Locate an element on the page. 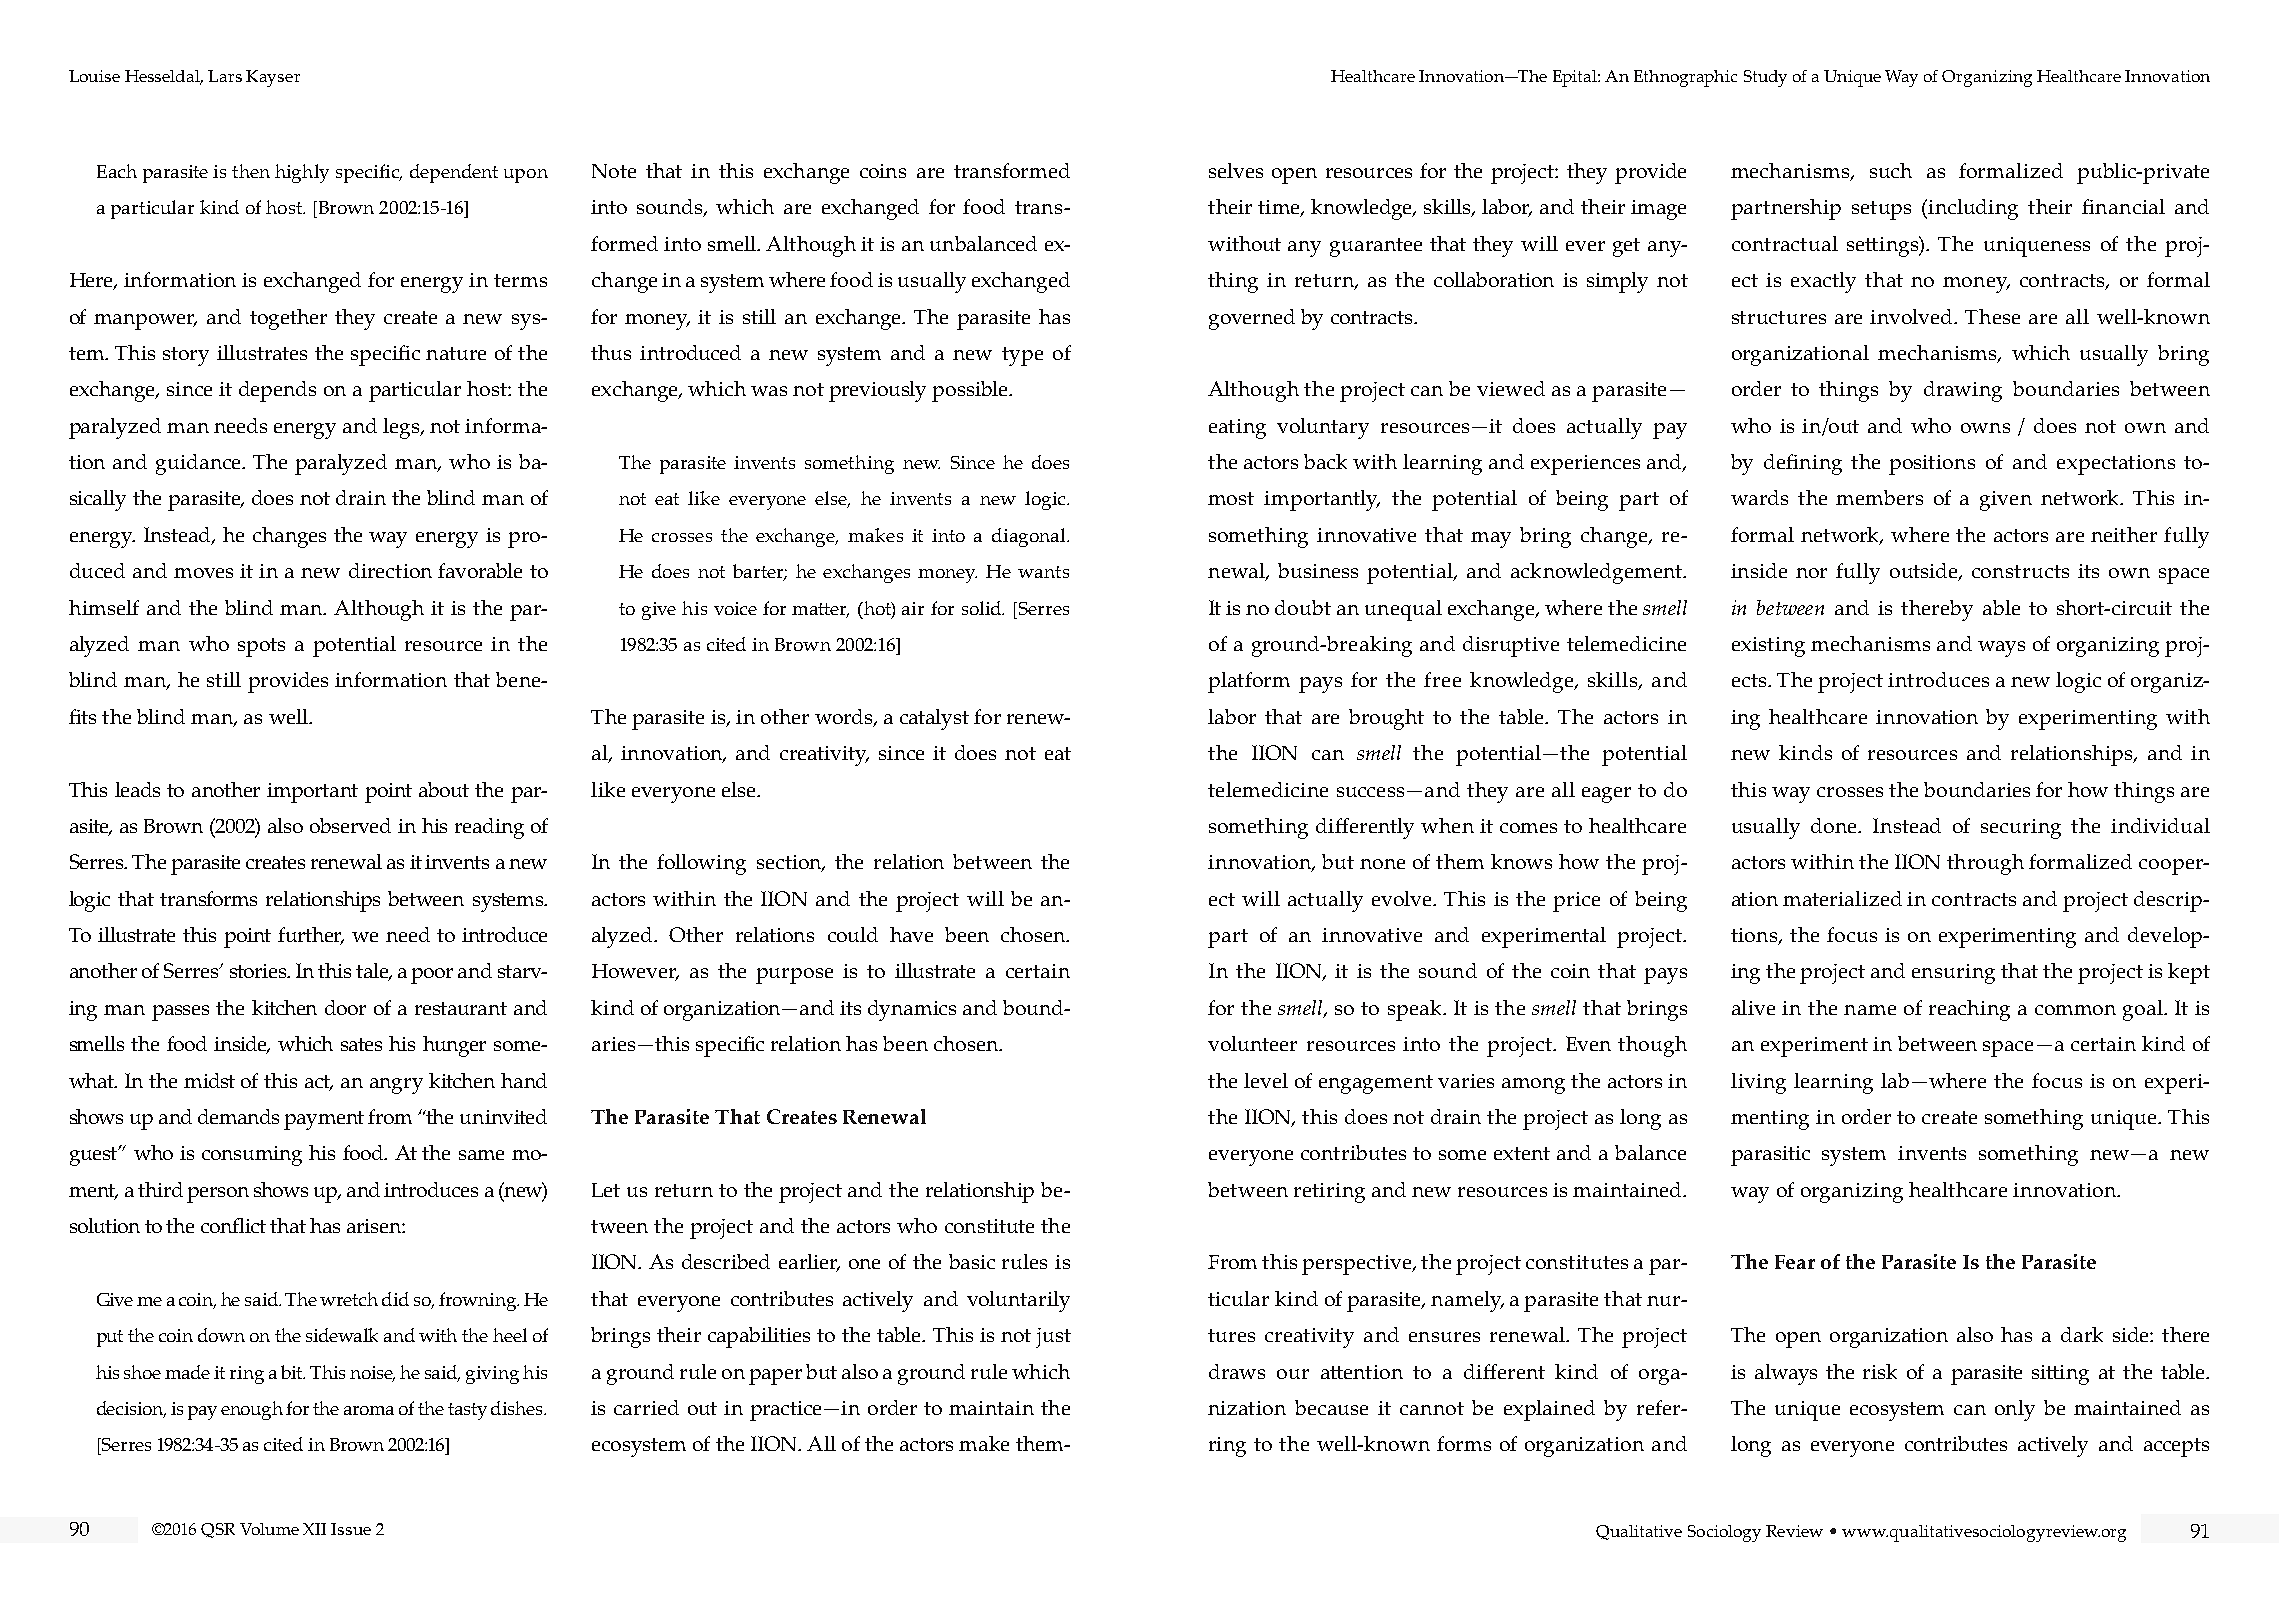 Image resolution: width=2279 pixels, height=1612 pixels. such is located at coordinates (1891, 170).
